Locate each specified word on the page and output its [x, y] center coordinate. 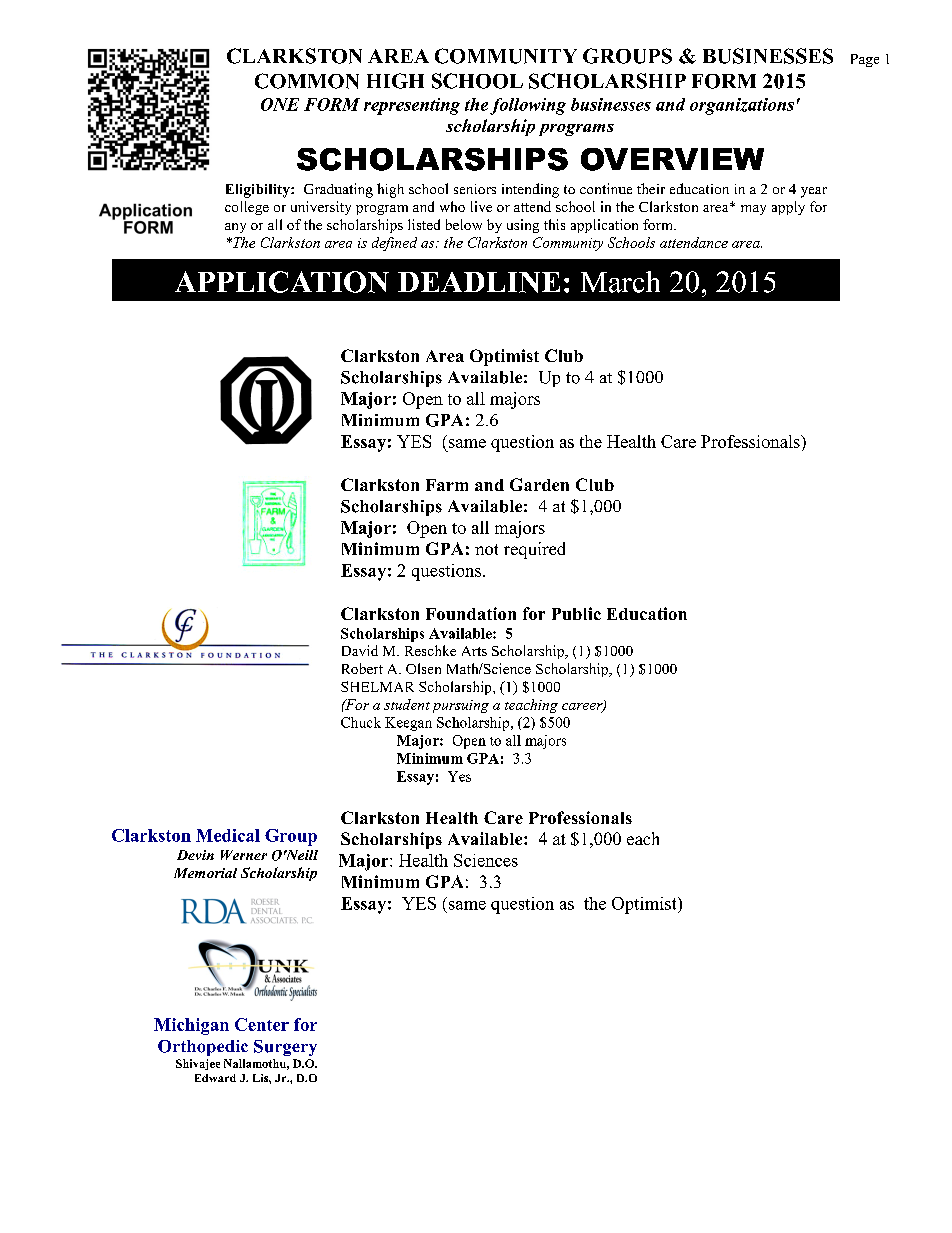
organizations [742, 106]
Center [262, 1024]
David [360, 650]
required [534, 550]
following [528, 106]
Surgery [285, 1048]
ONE [280, 104]
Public [576, 613]
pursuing [461, 706]
